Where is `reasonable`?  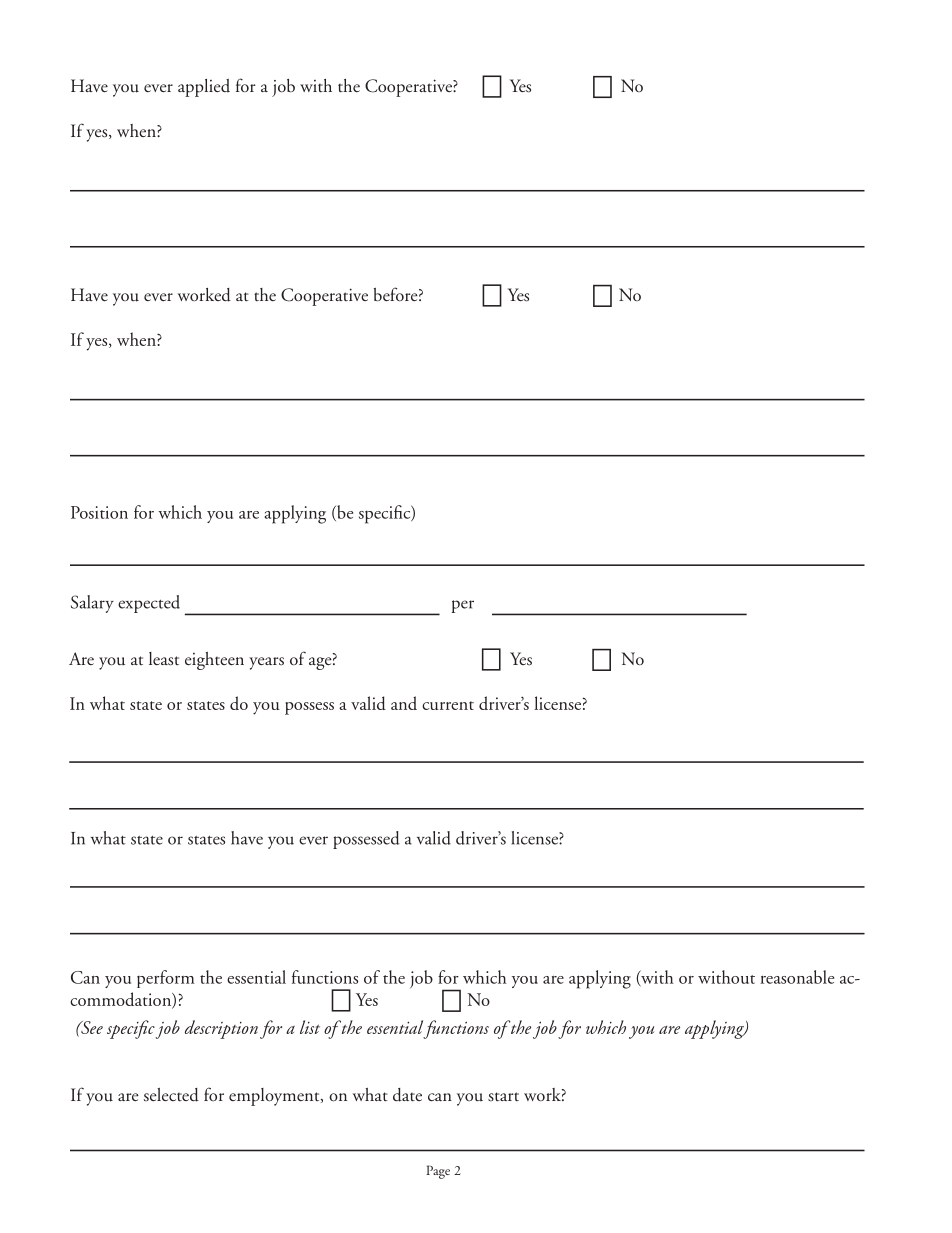
reasonable is located at coordinates (797, 977).
